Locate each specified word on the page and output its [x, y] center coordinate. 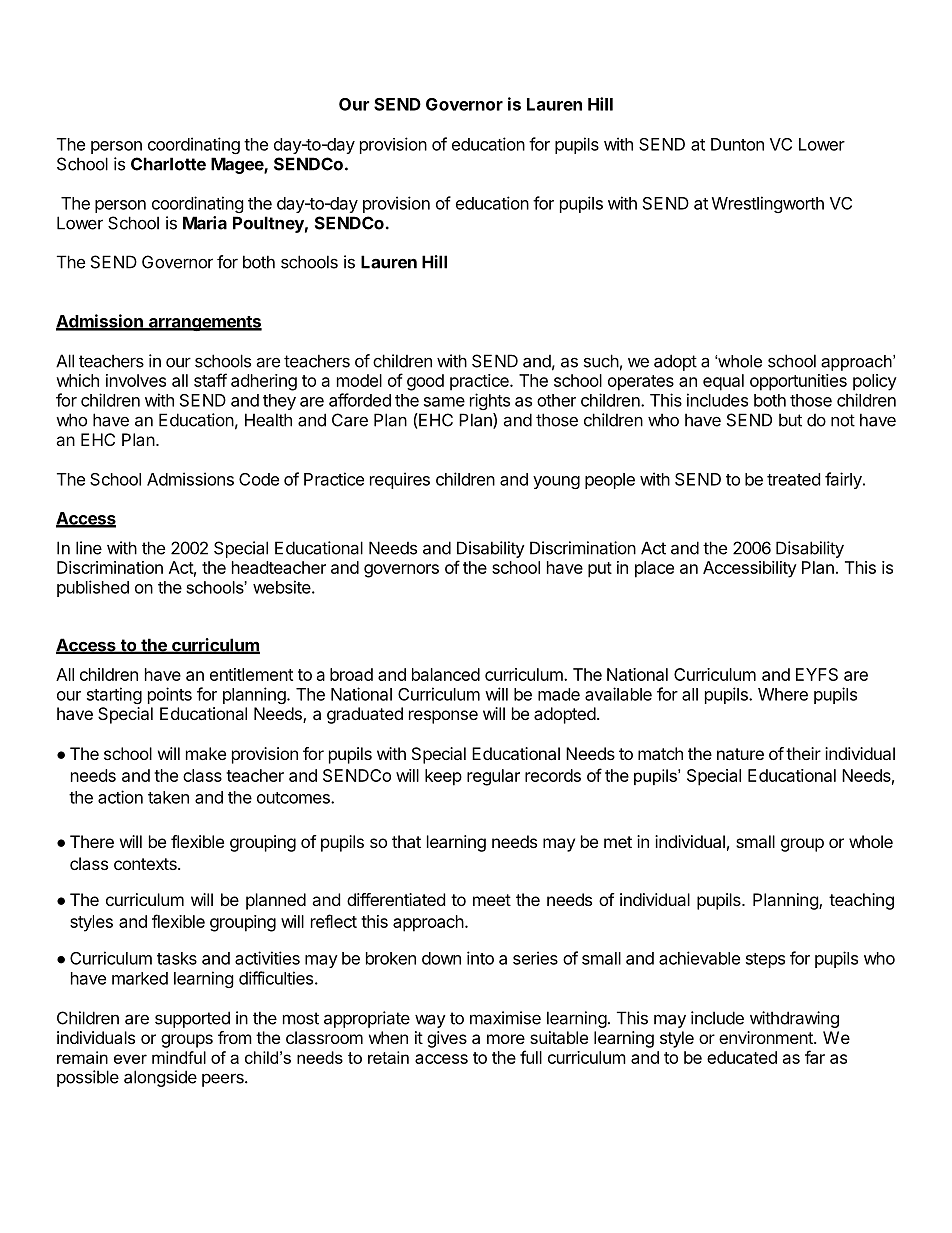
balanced [446, 674]
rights [490, 401]
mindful [179, 1057]
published [93, 588]
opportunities [798, 382]
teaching [861, 901]
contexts [146, 864]
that [406, 841]
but [790, 420]
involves [136, 380]
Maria [205, 223]
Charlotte [168, 164]
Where [783, 694]
